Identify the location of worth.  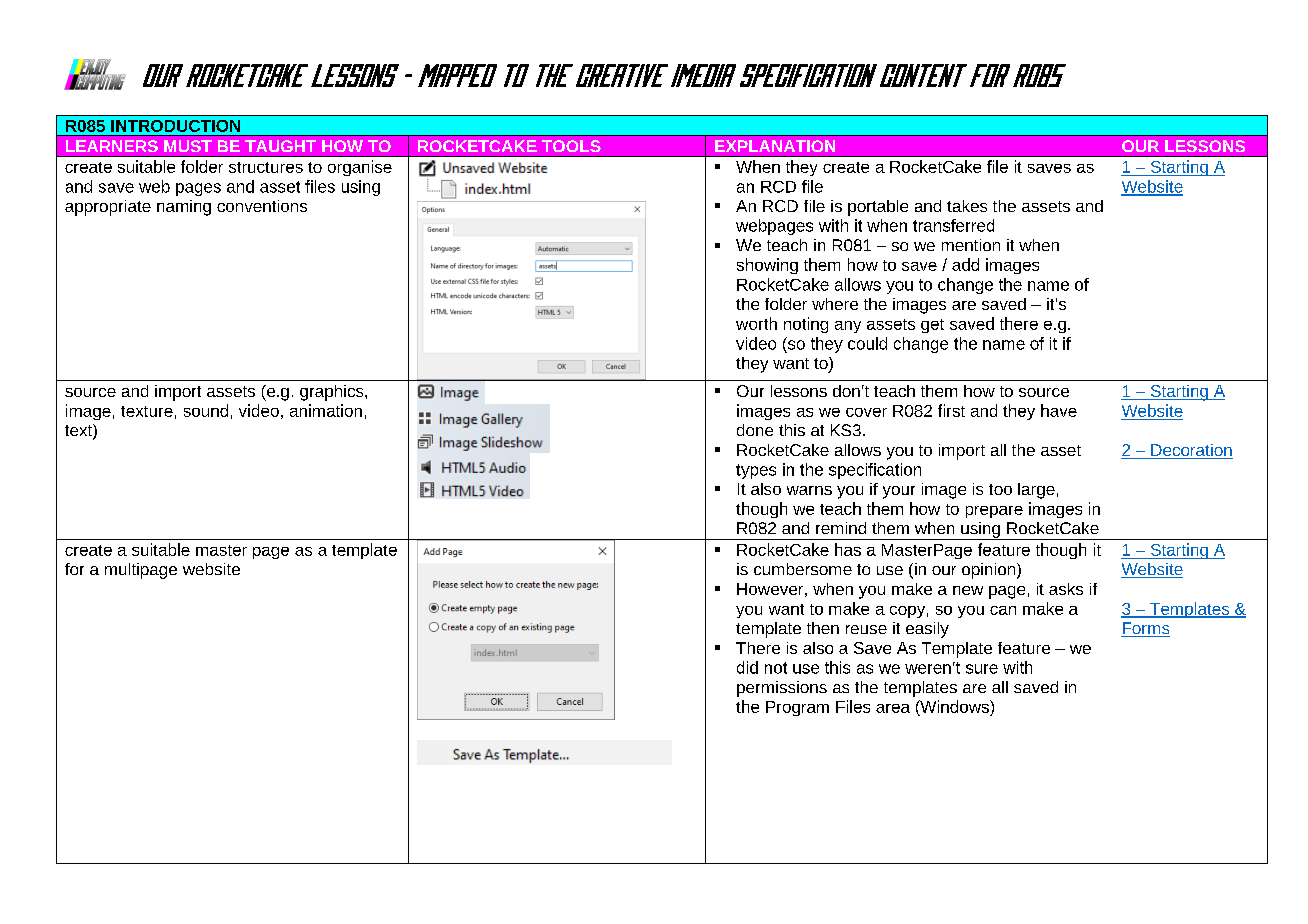
(756, 323).
